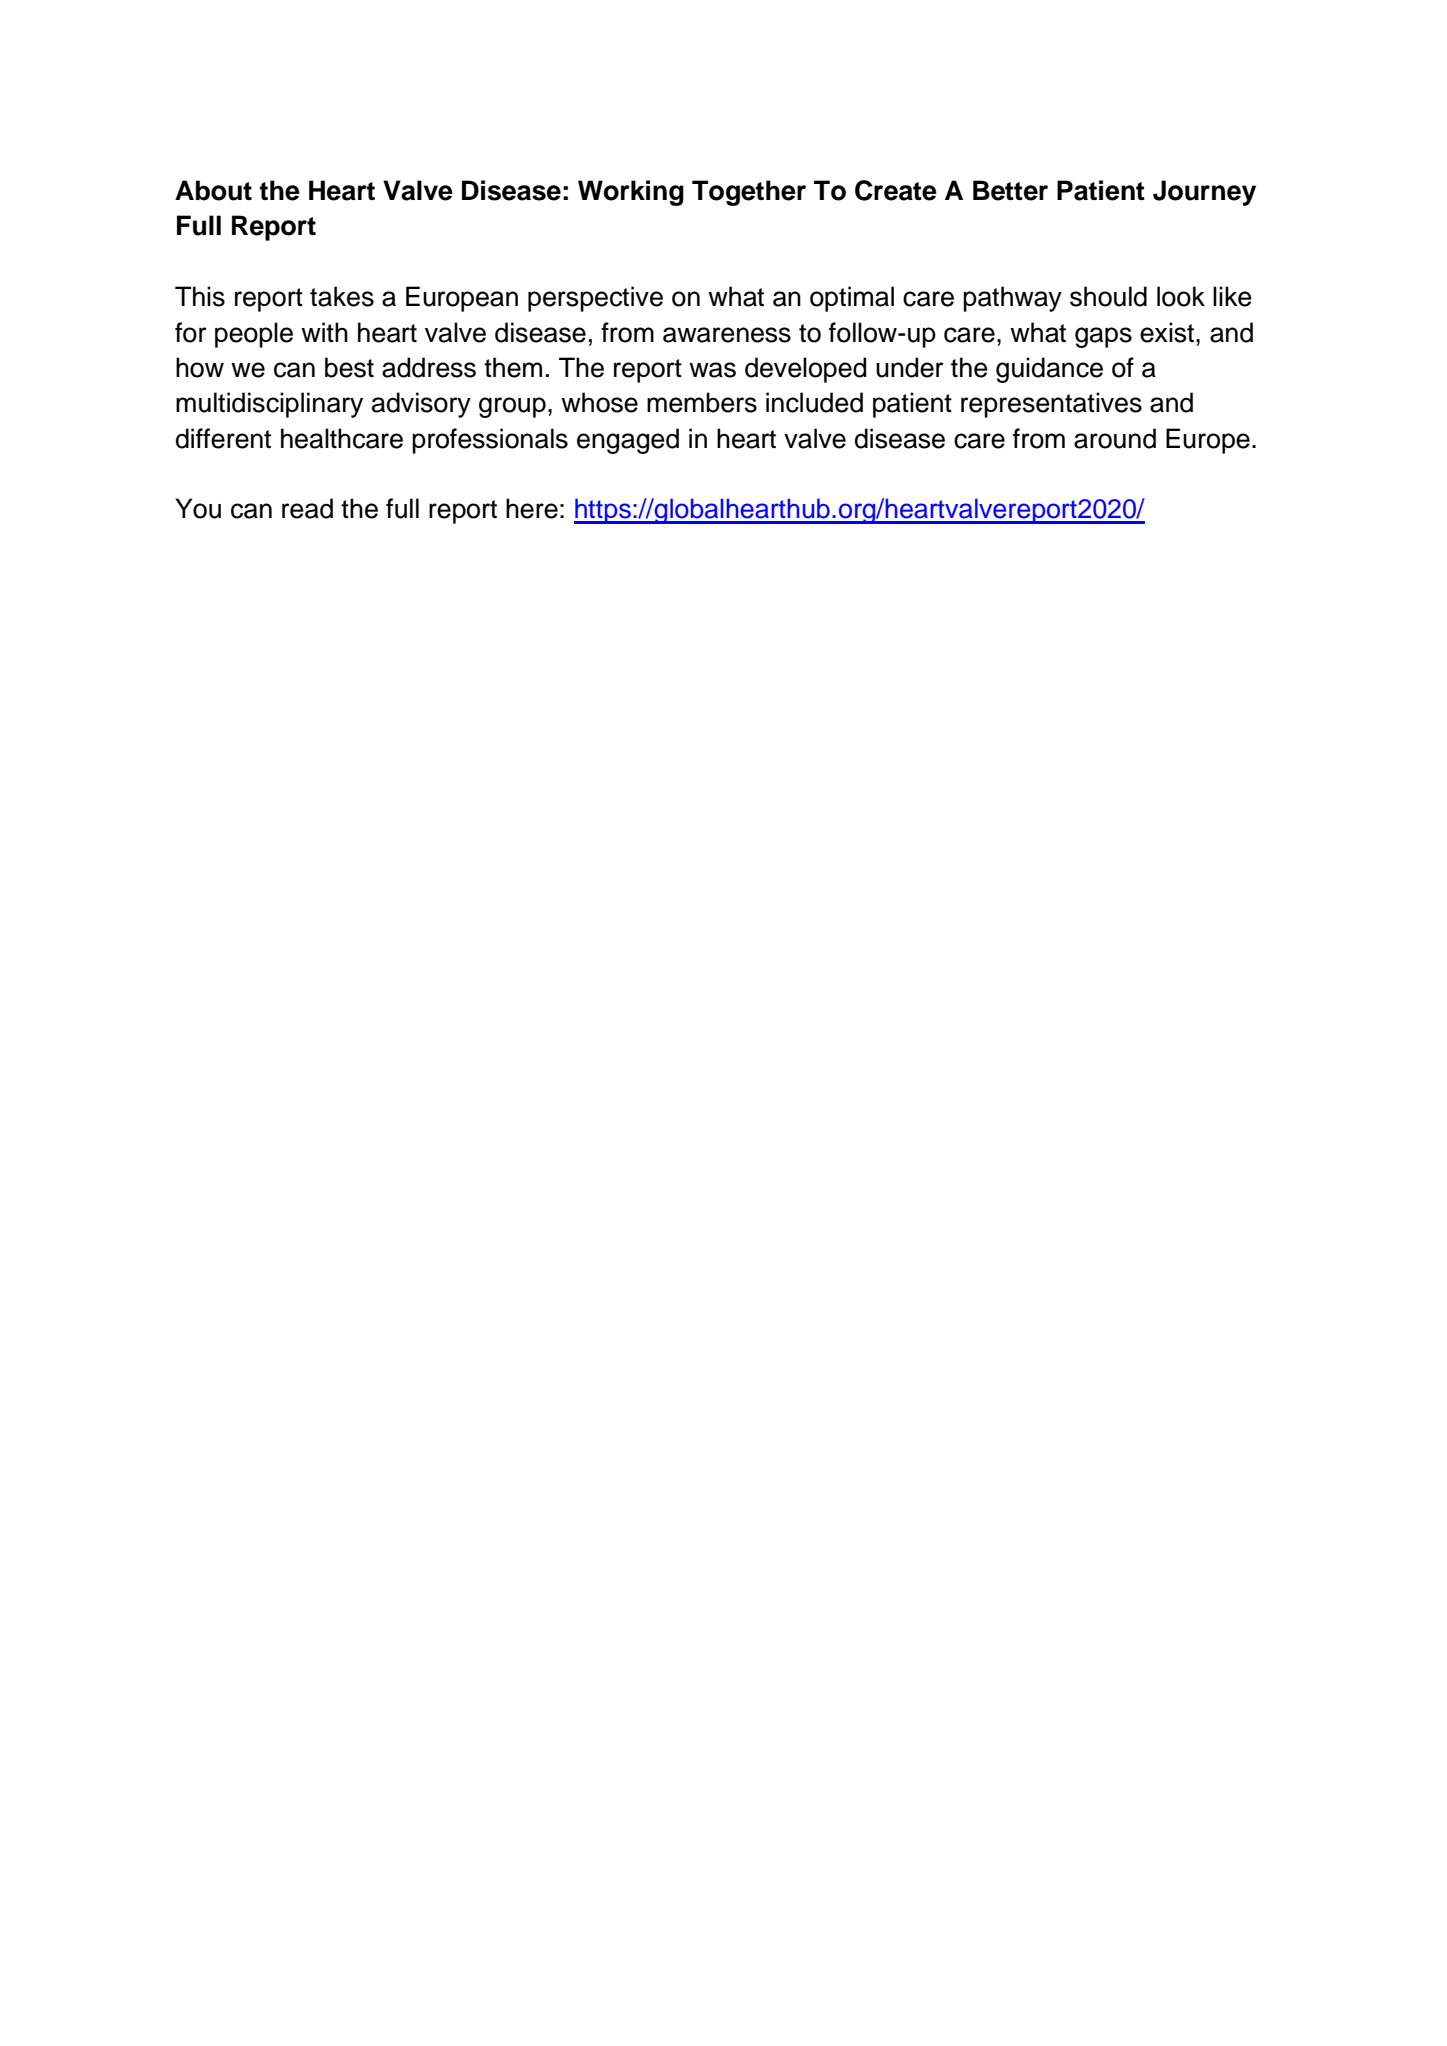 This image has width=1447, height=2046. I want to click on people, so click(254, 335).
